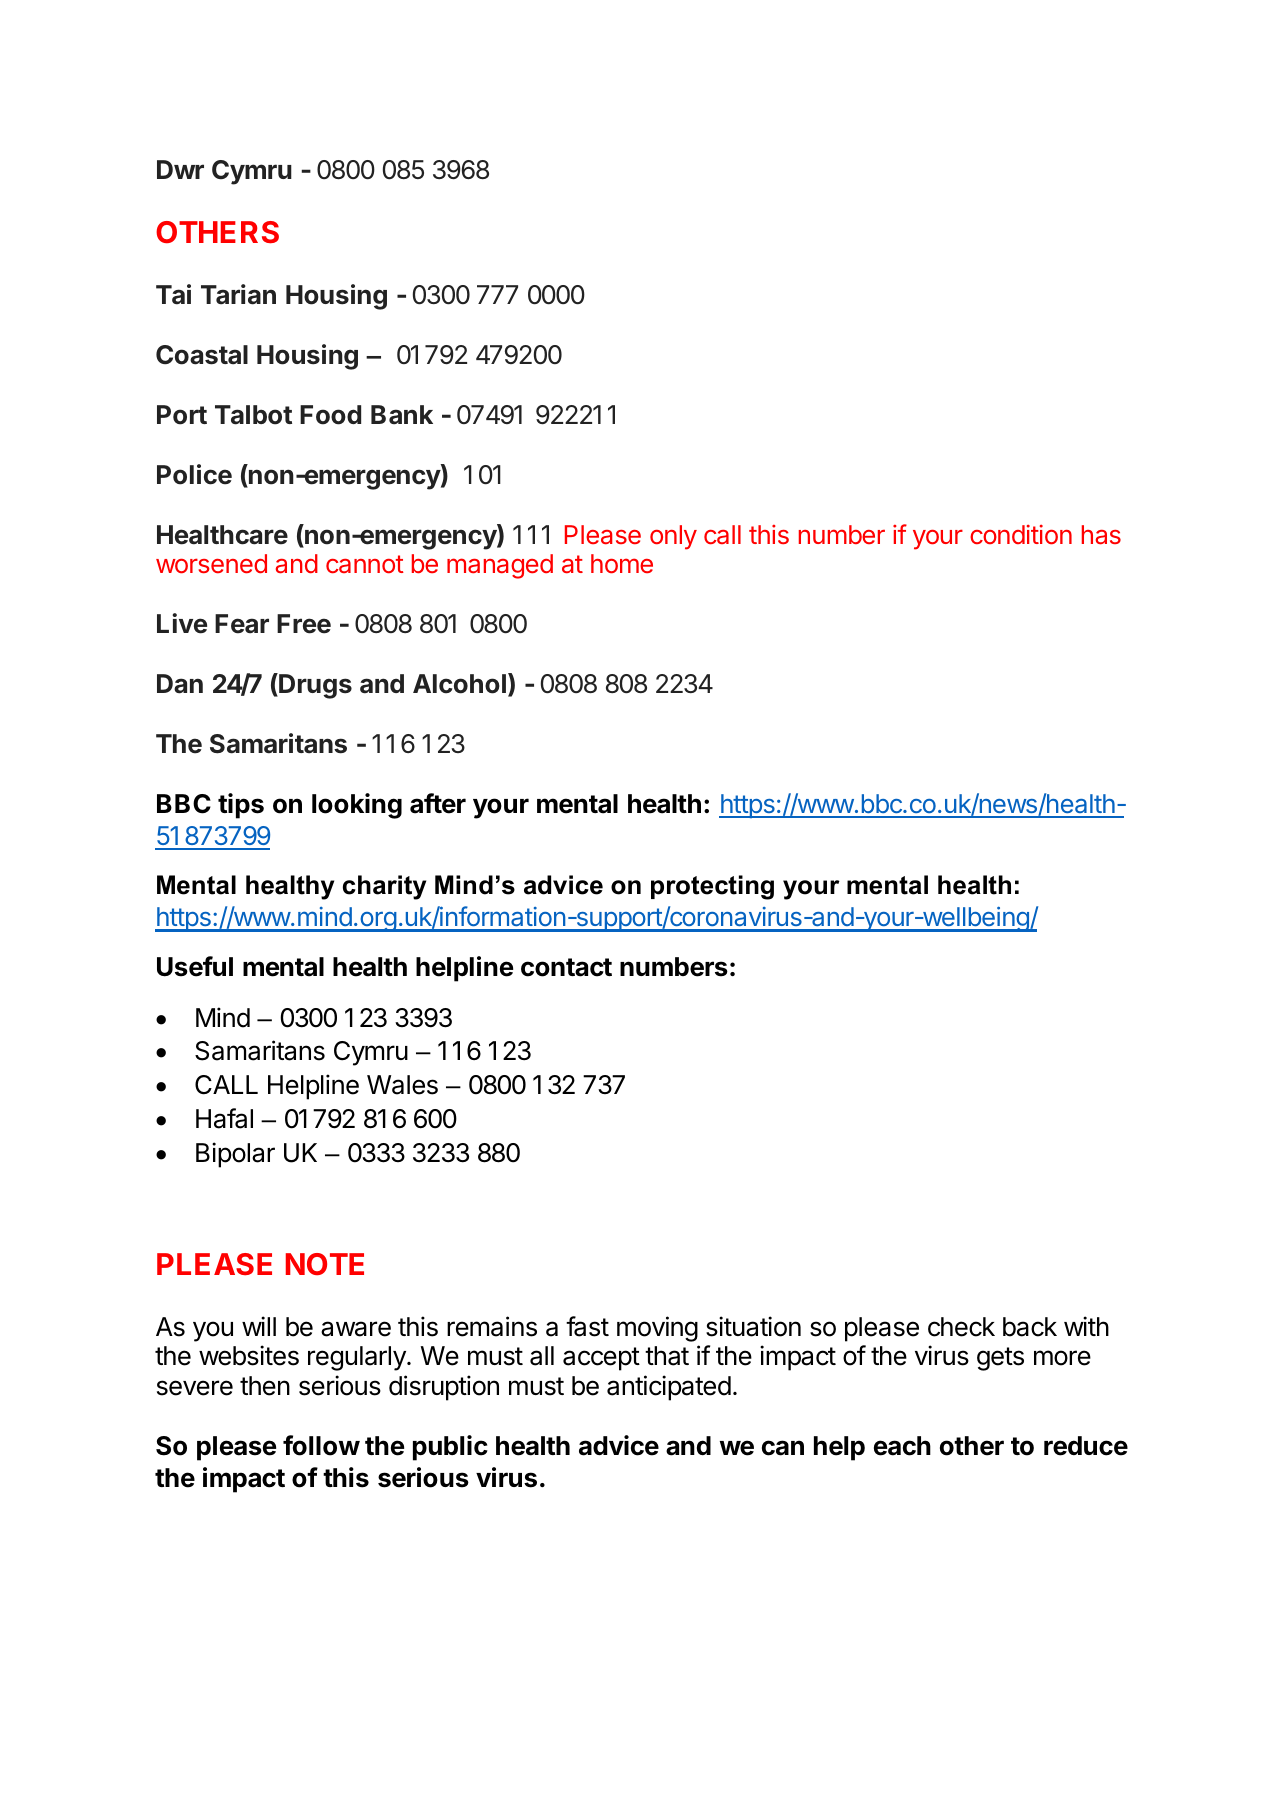 Image resolution: width=1283 pixels, height=1814 pixels. I want to click on then, so click(265, 1386).
